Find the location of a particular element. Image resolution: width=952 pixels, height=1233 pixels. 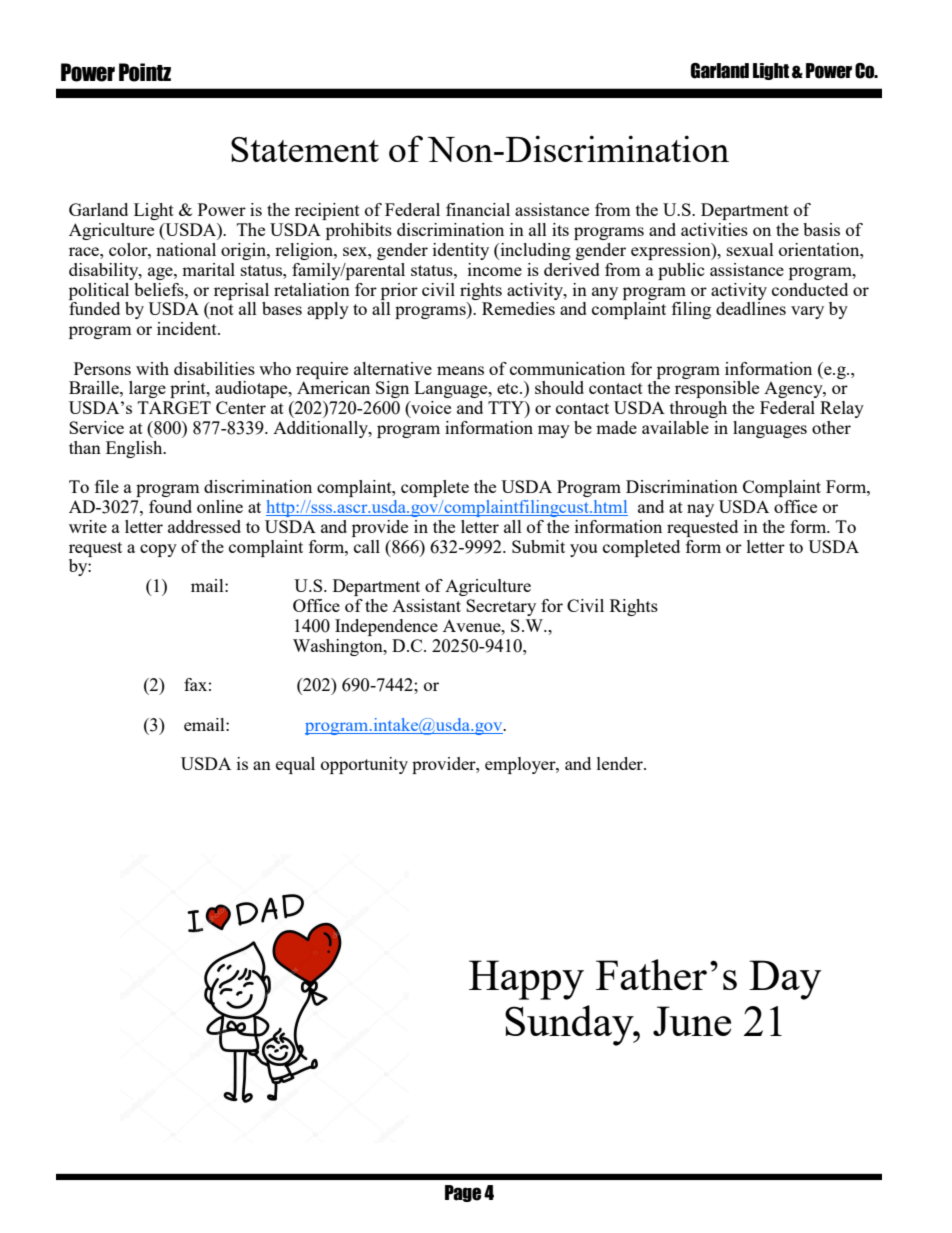

financial is located at coordinates (478, 209).
